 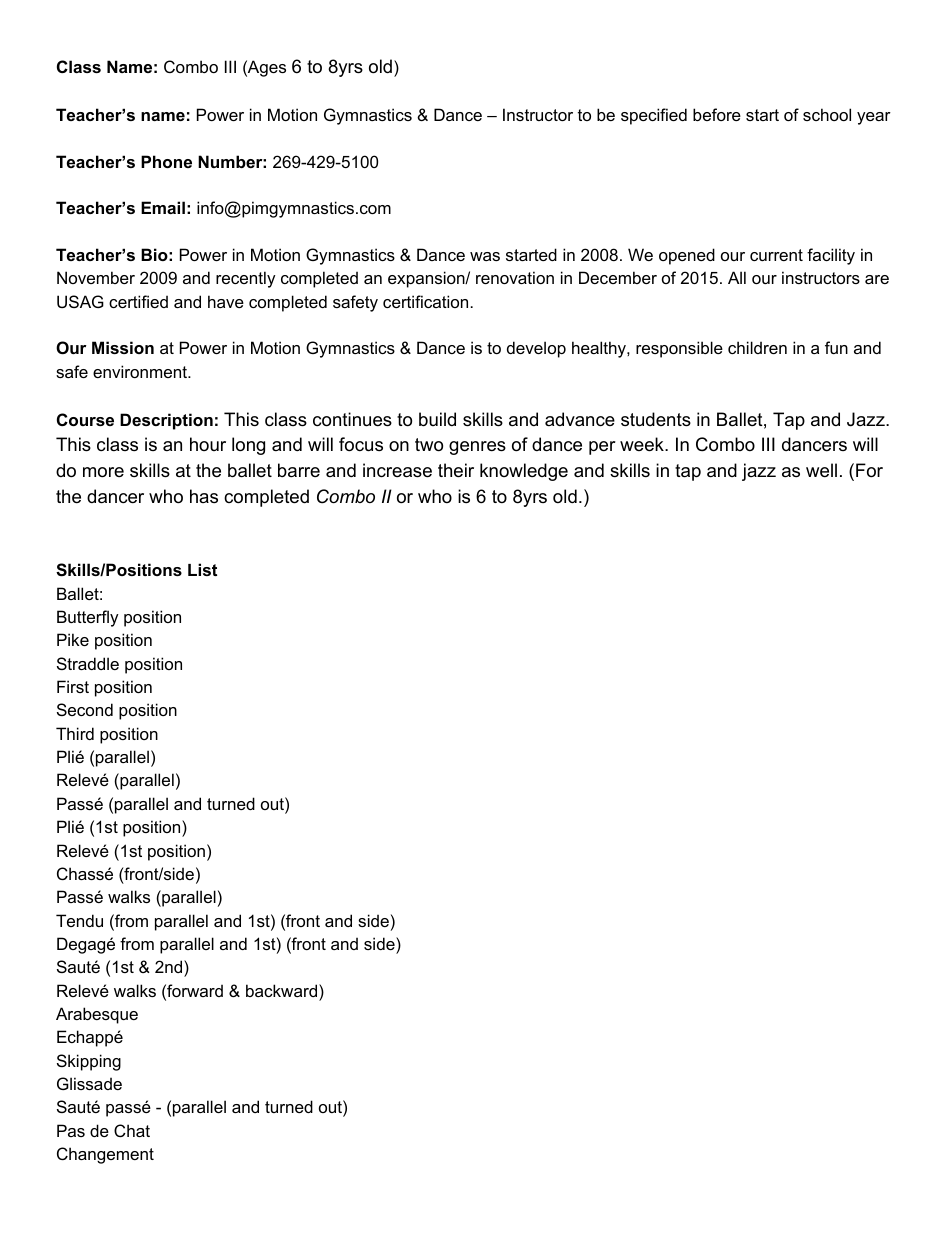 What do you see at coordinates (485, 256) in the screenshot?
I see `was` at bounding box center [485, 256].
